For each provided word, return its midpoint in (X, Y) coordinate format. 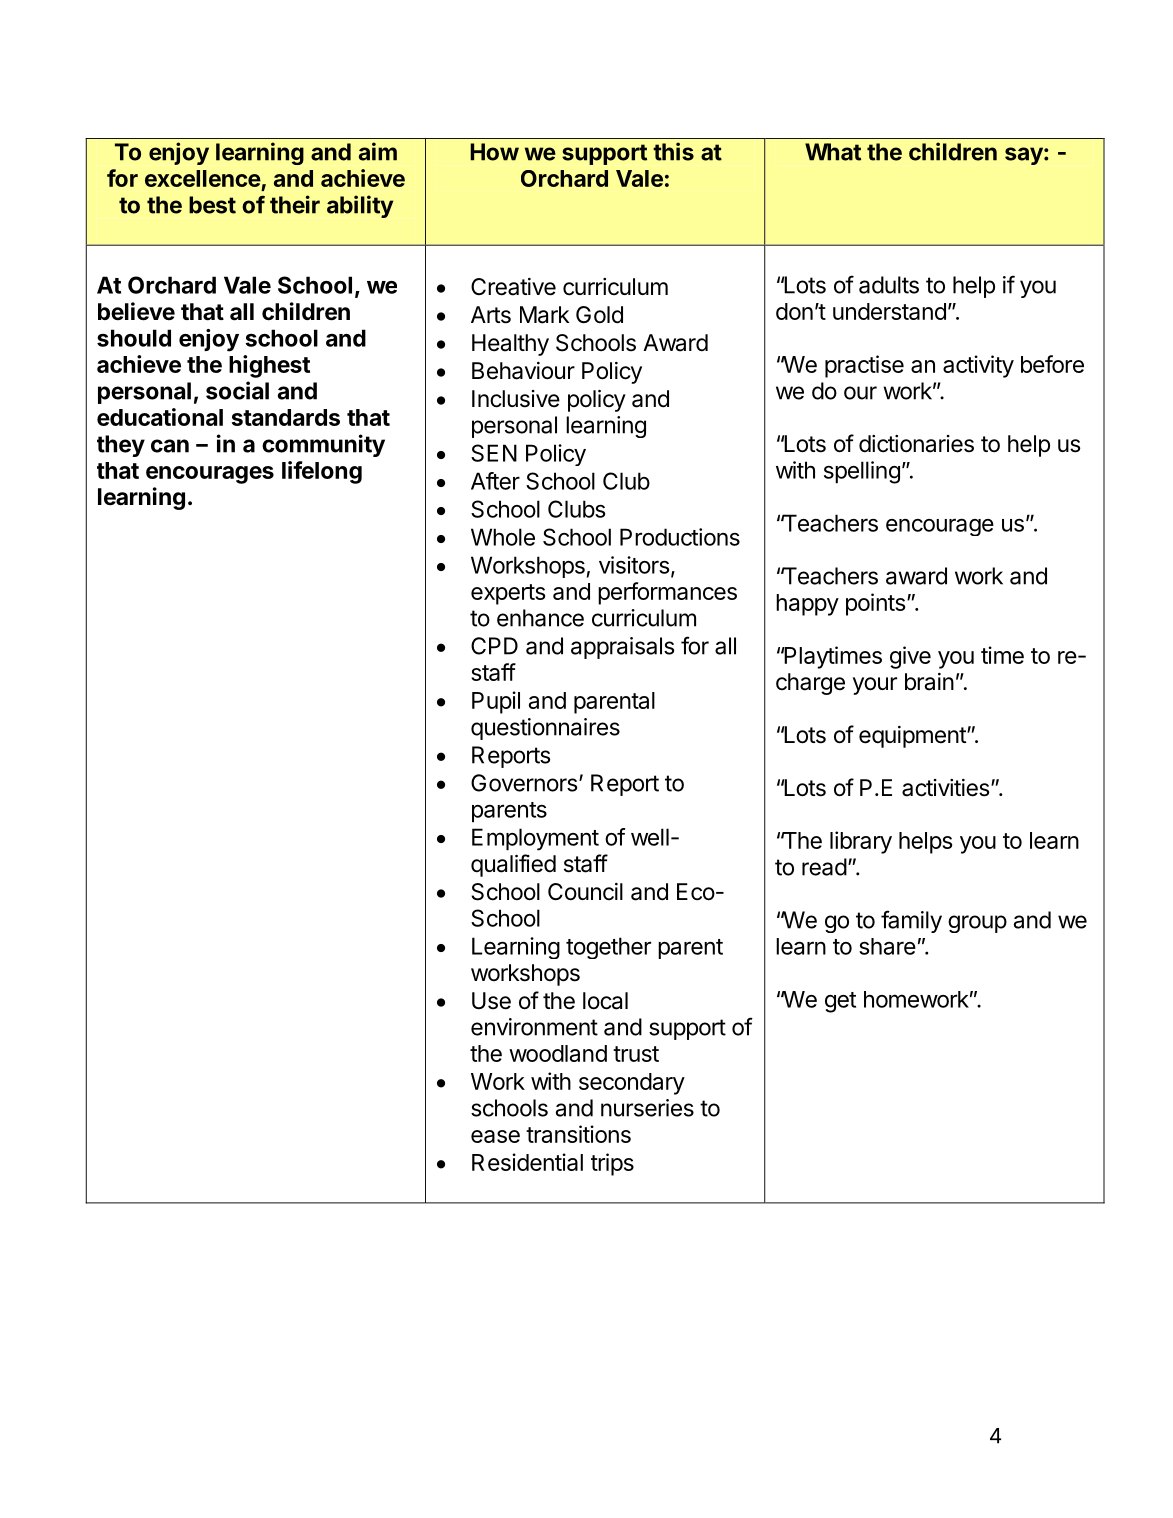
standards (286, 417)
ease (495, 1136)
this (673, 151)
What (833, 152)
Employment (535, 839)
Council (585, 892)
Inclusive (516, 399)
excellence (203, 178)
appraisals (623, 648)
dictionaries (916, 444)
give (910, 657)
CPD (494, 646)
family (911, 921)
